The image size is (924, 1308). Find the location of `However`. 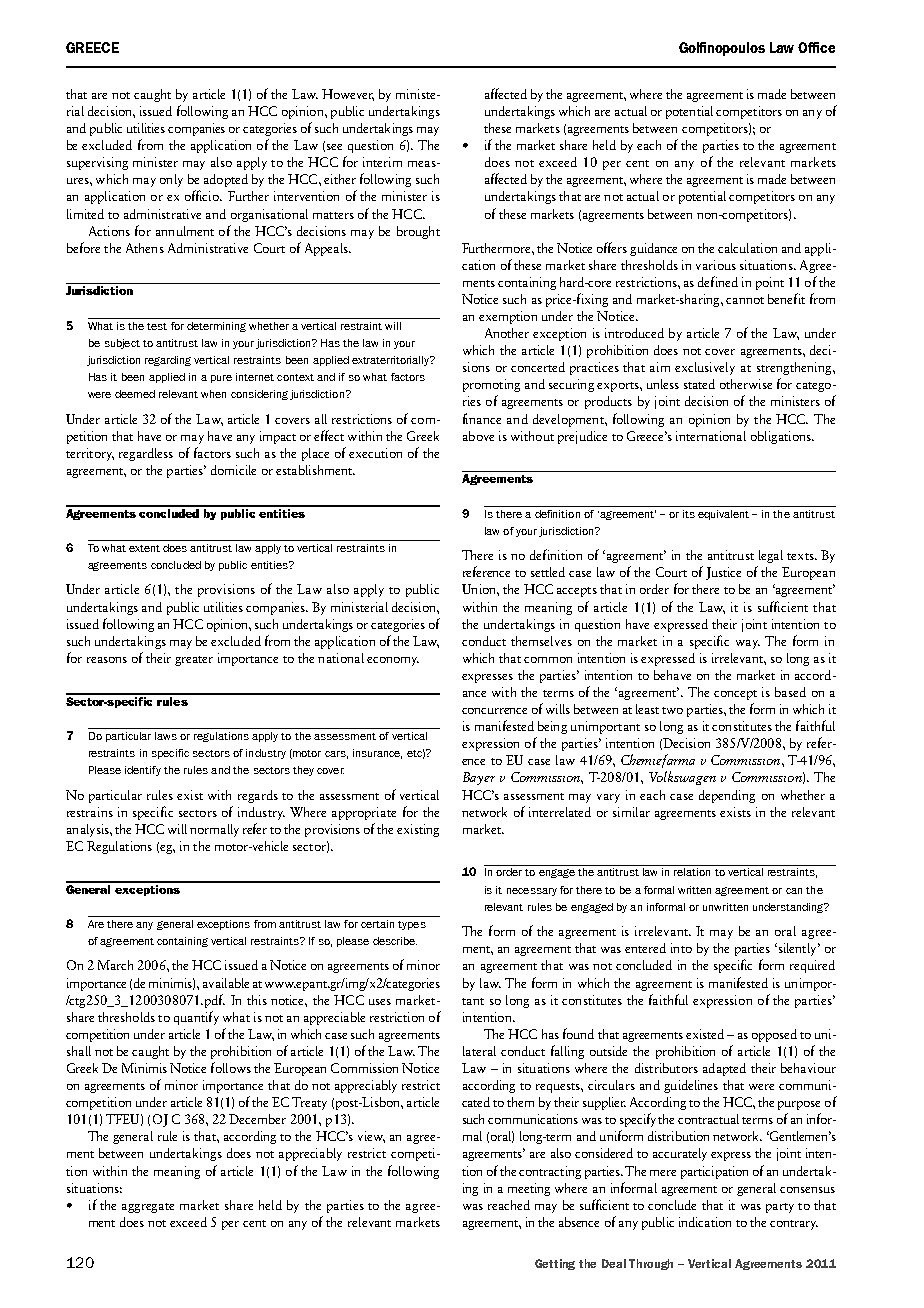

However is located at coordinates (348, 95).
